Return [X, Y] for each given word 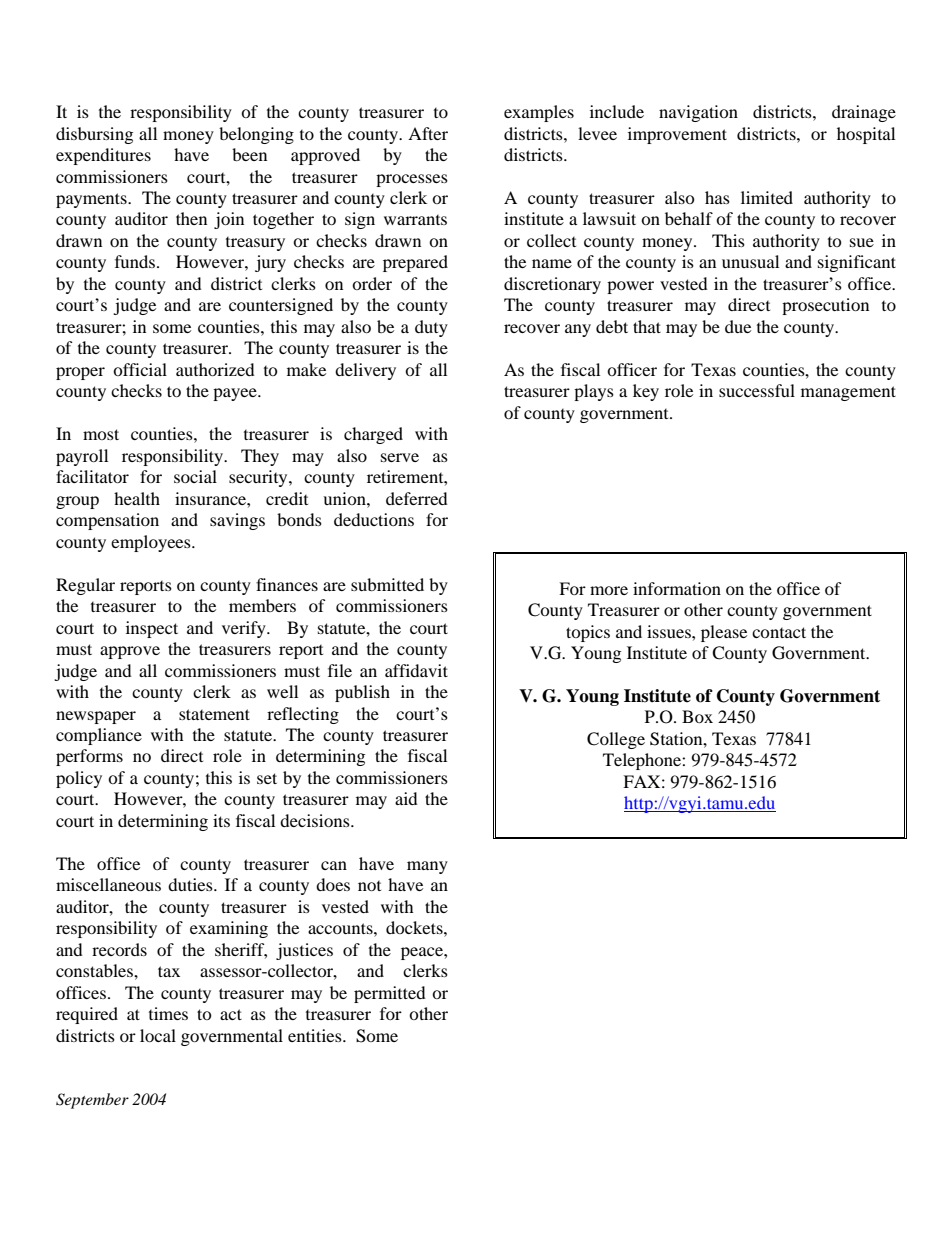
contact [779, 632]
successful [757, 390]
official [140, 369]
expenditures [103, 156]
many [427, 867]
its [221, 820]
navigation [698, 113]
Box [697, 716]
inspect [152, 629]
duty [431, 328]
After [428, 133]
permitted [390, 994]
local [158, 1035]
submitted [387, 584]
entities [316, 1035]
